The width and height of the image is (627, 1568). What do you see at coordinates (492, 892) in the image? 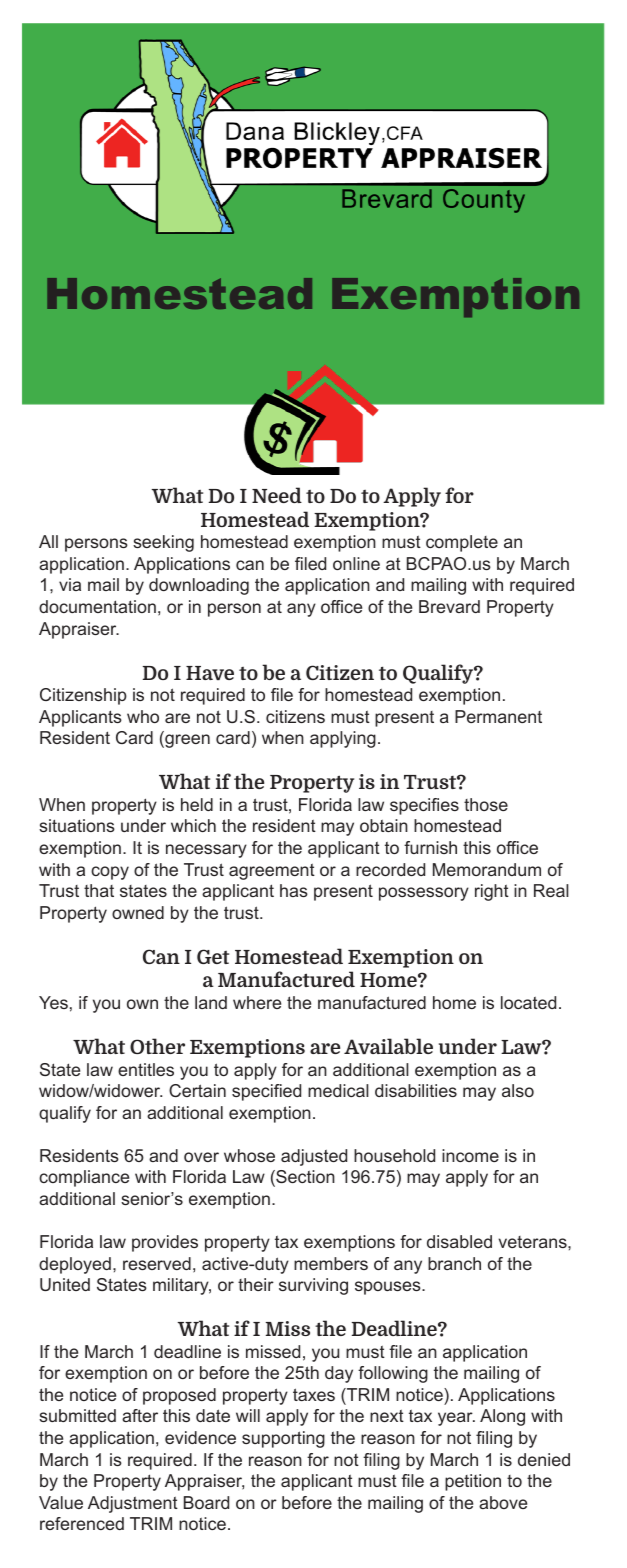
I see `right` at bounding box center [492, 892].
